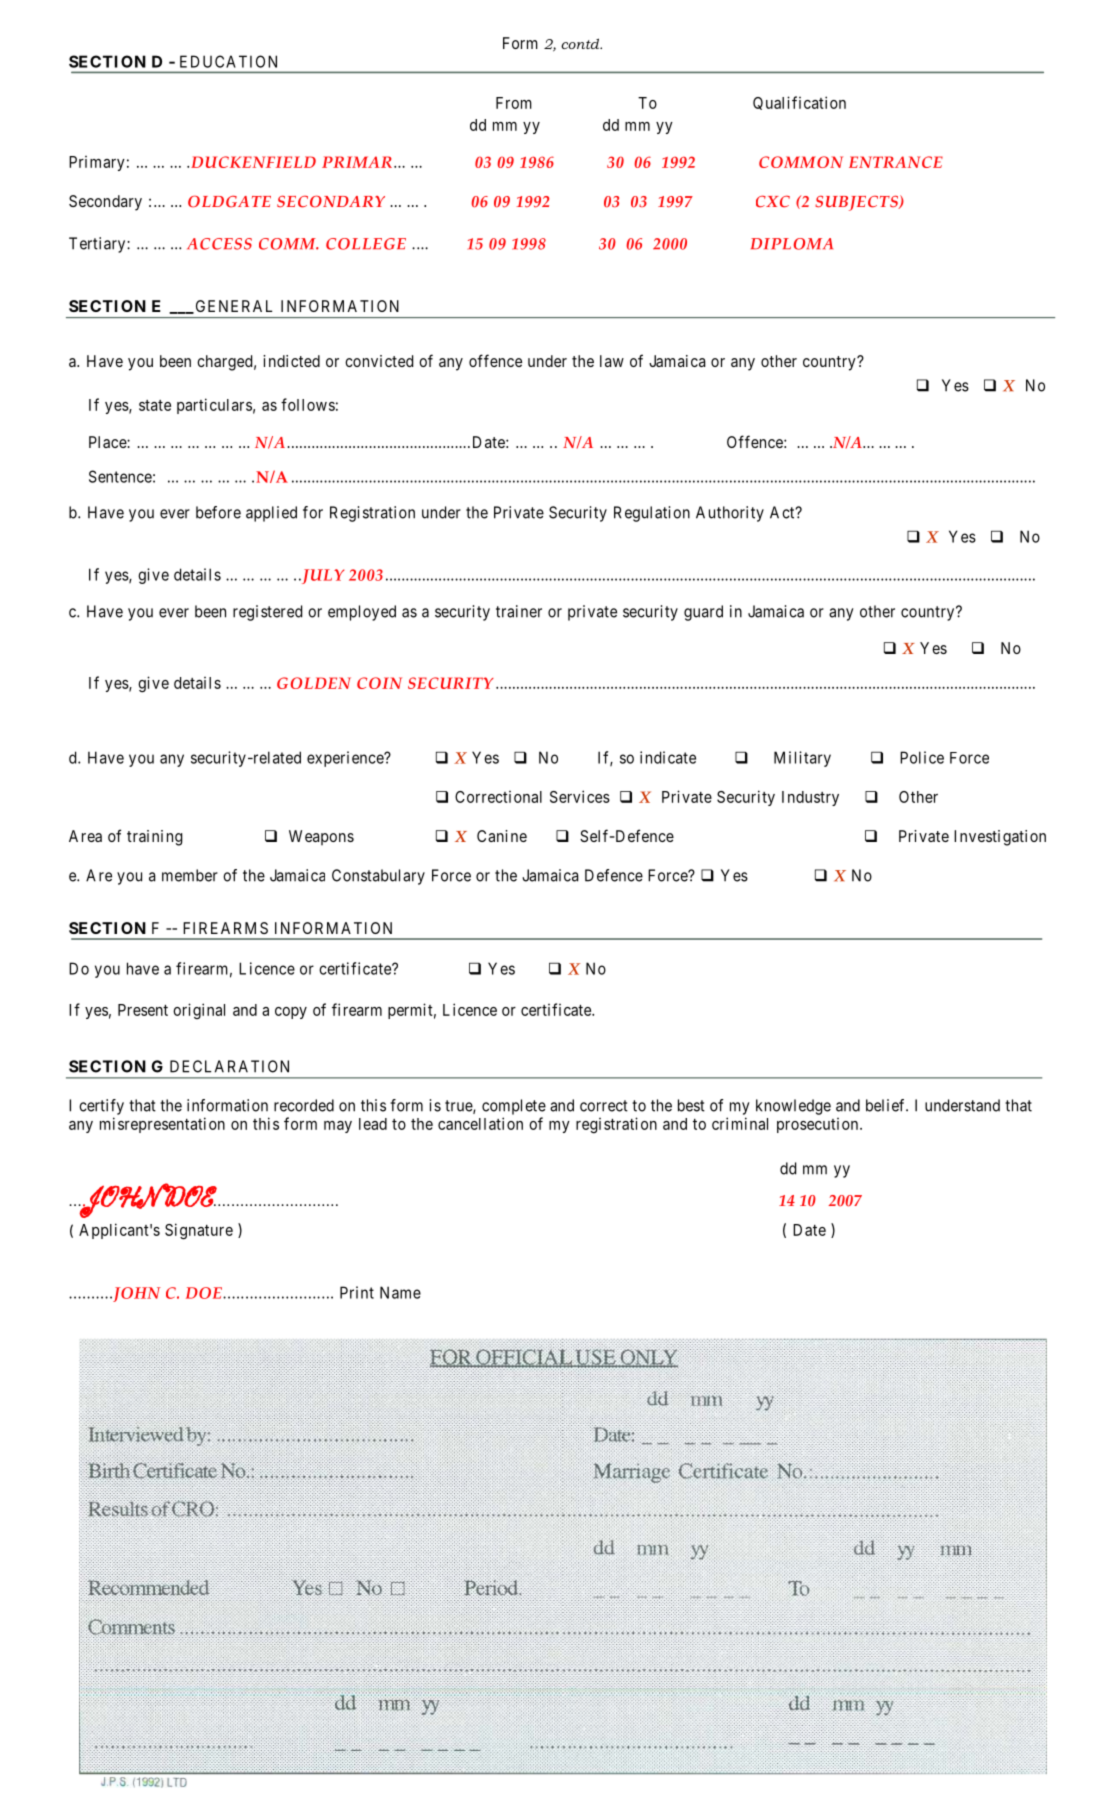 The image size is (1099, 1811). I want to click on Investigation, so click(1000, 838).
